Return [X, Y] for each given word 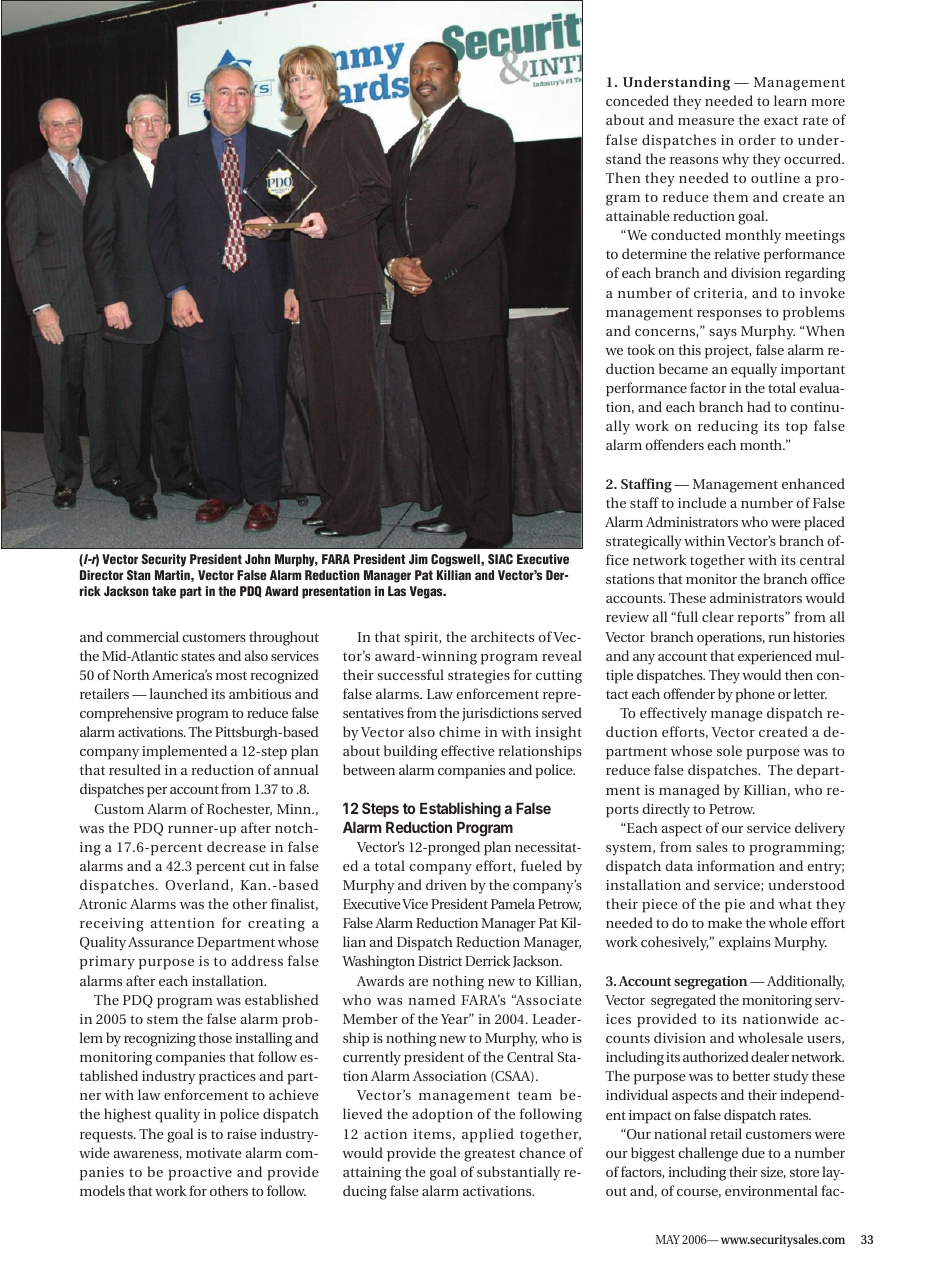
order [757, 139]
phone [755, 695]
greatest [489, 1155]
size [773, 1173]
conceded [637, 100]
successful [410, 674]
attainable [638, 215]
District [440, 961]
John [258, 559]
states [198, 656]
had [759, 406]
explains [745, 943]
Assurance [161, 942]
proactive [200, 1174]
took [641, 349]
